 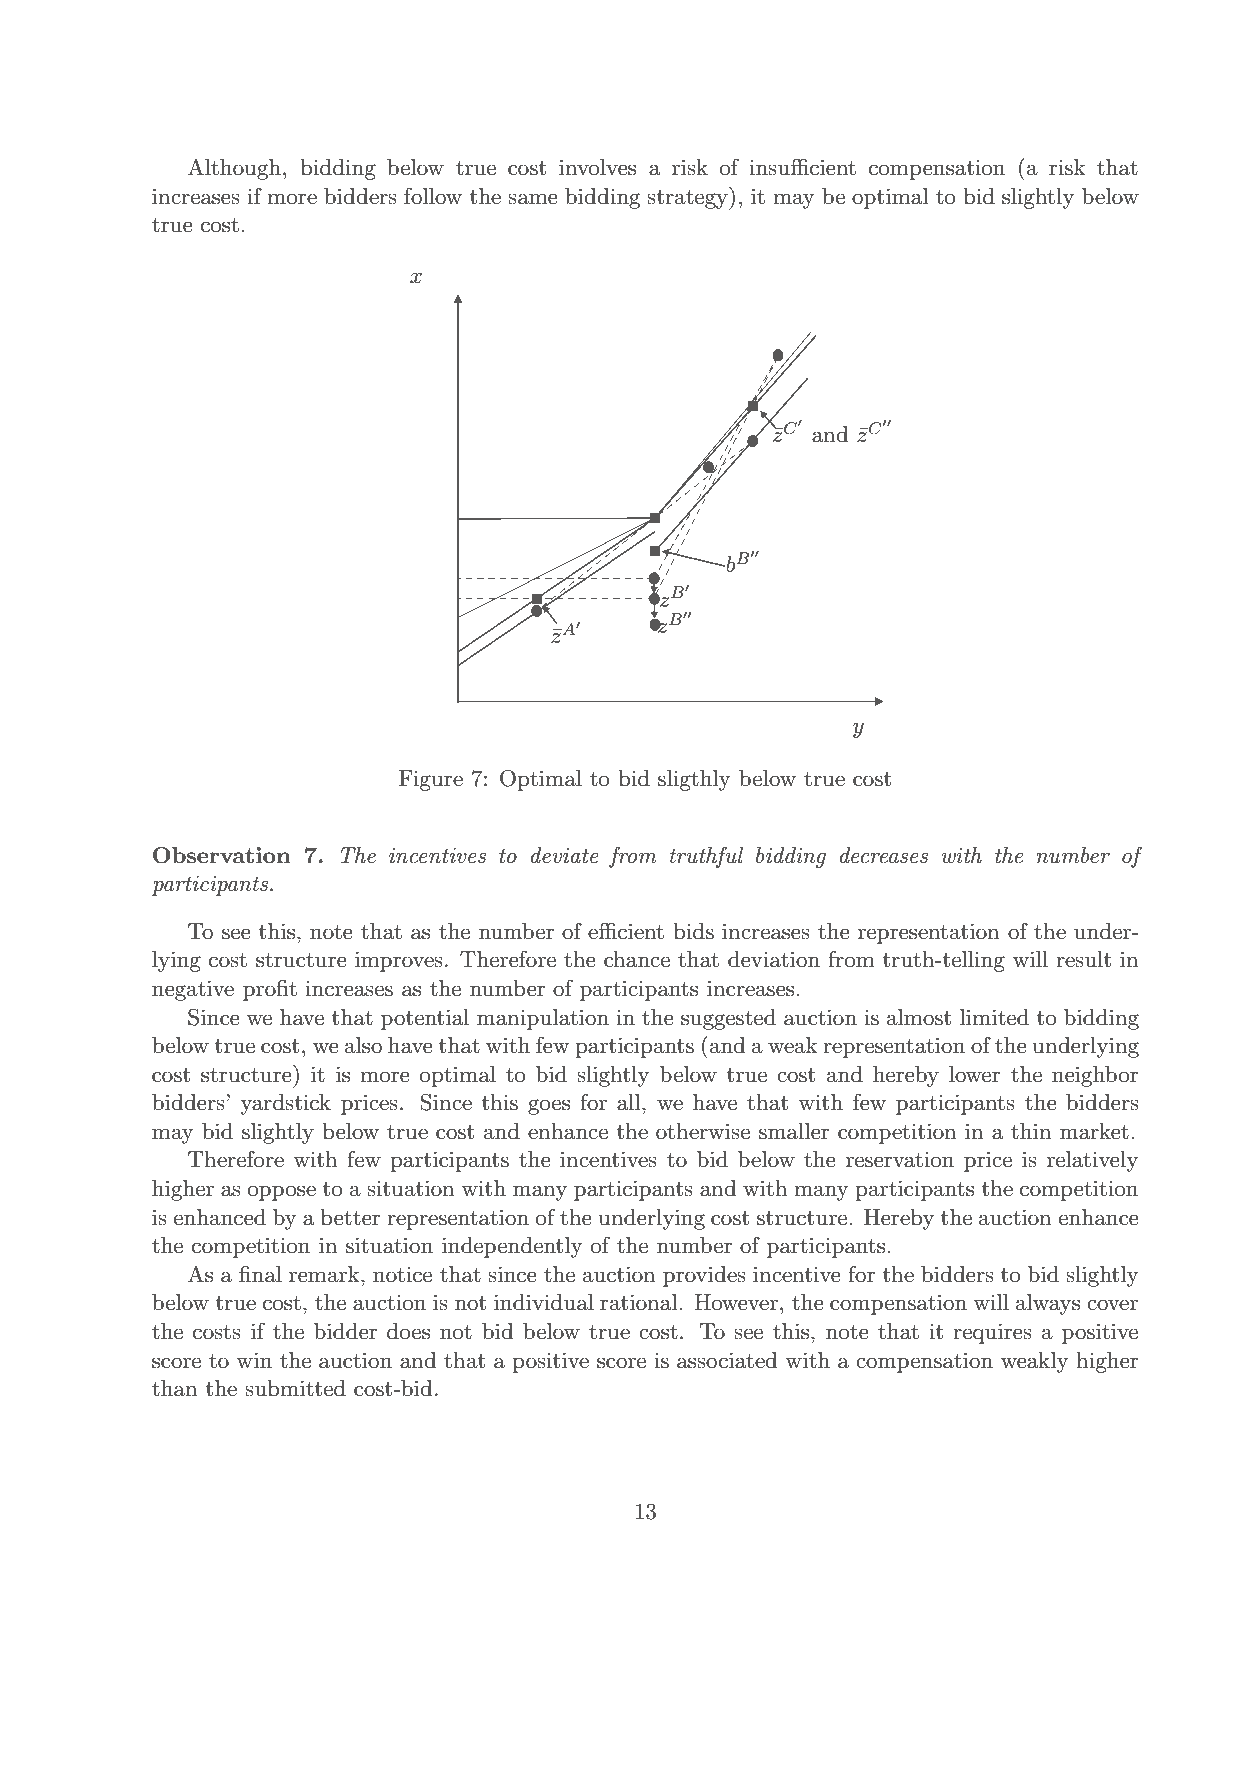 What do you see at coordinates (254, 1360) in the document?
I see `win` at bounding box center [254, 1360].
